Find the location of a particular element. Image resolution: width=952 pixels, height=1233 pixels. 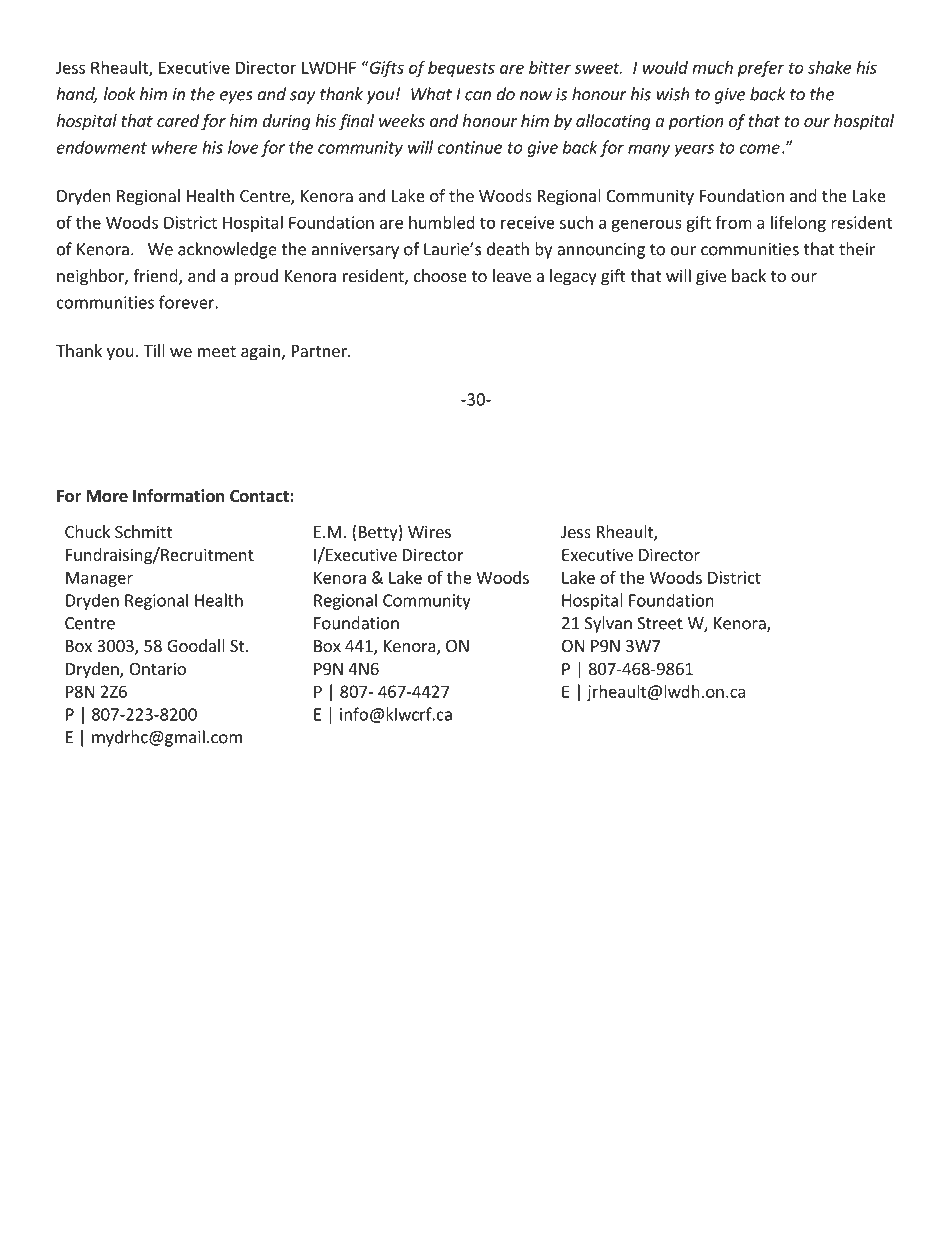

Wires is located at coordinates (429, 531).
